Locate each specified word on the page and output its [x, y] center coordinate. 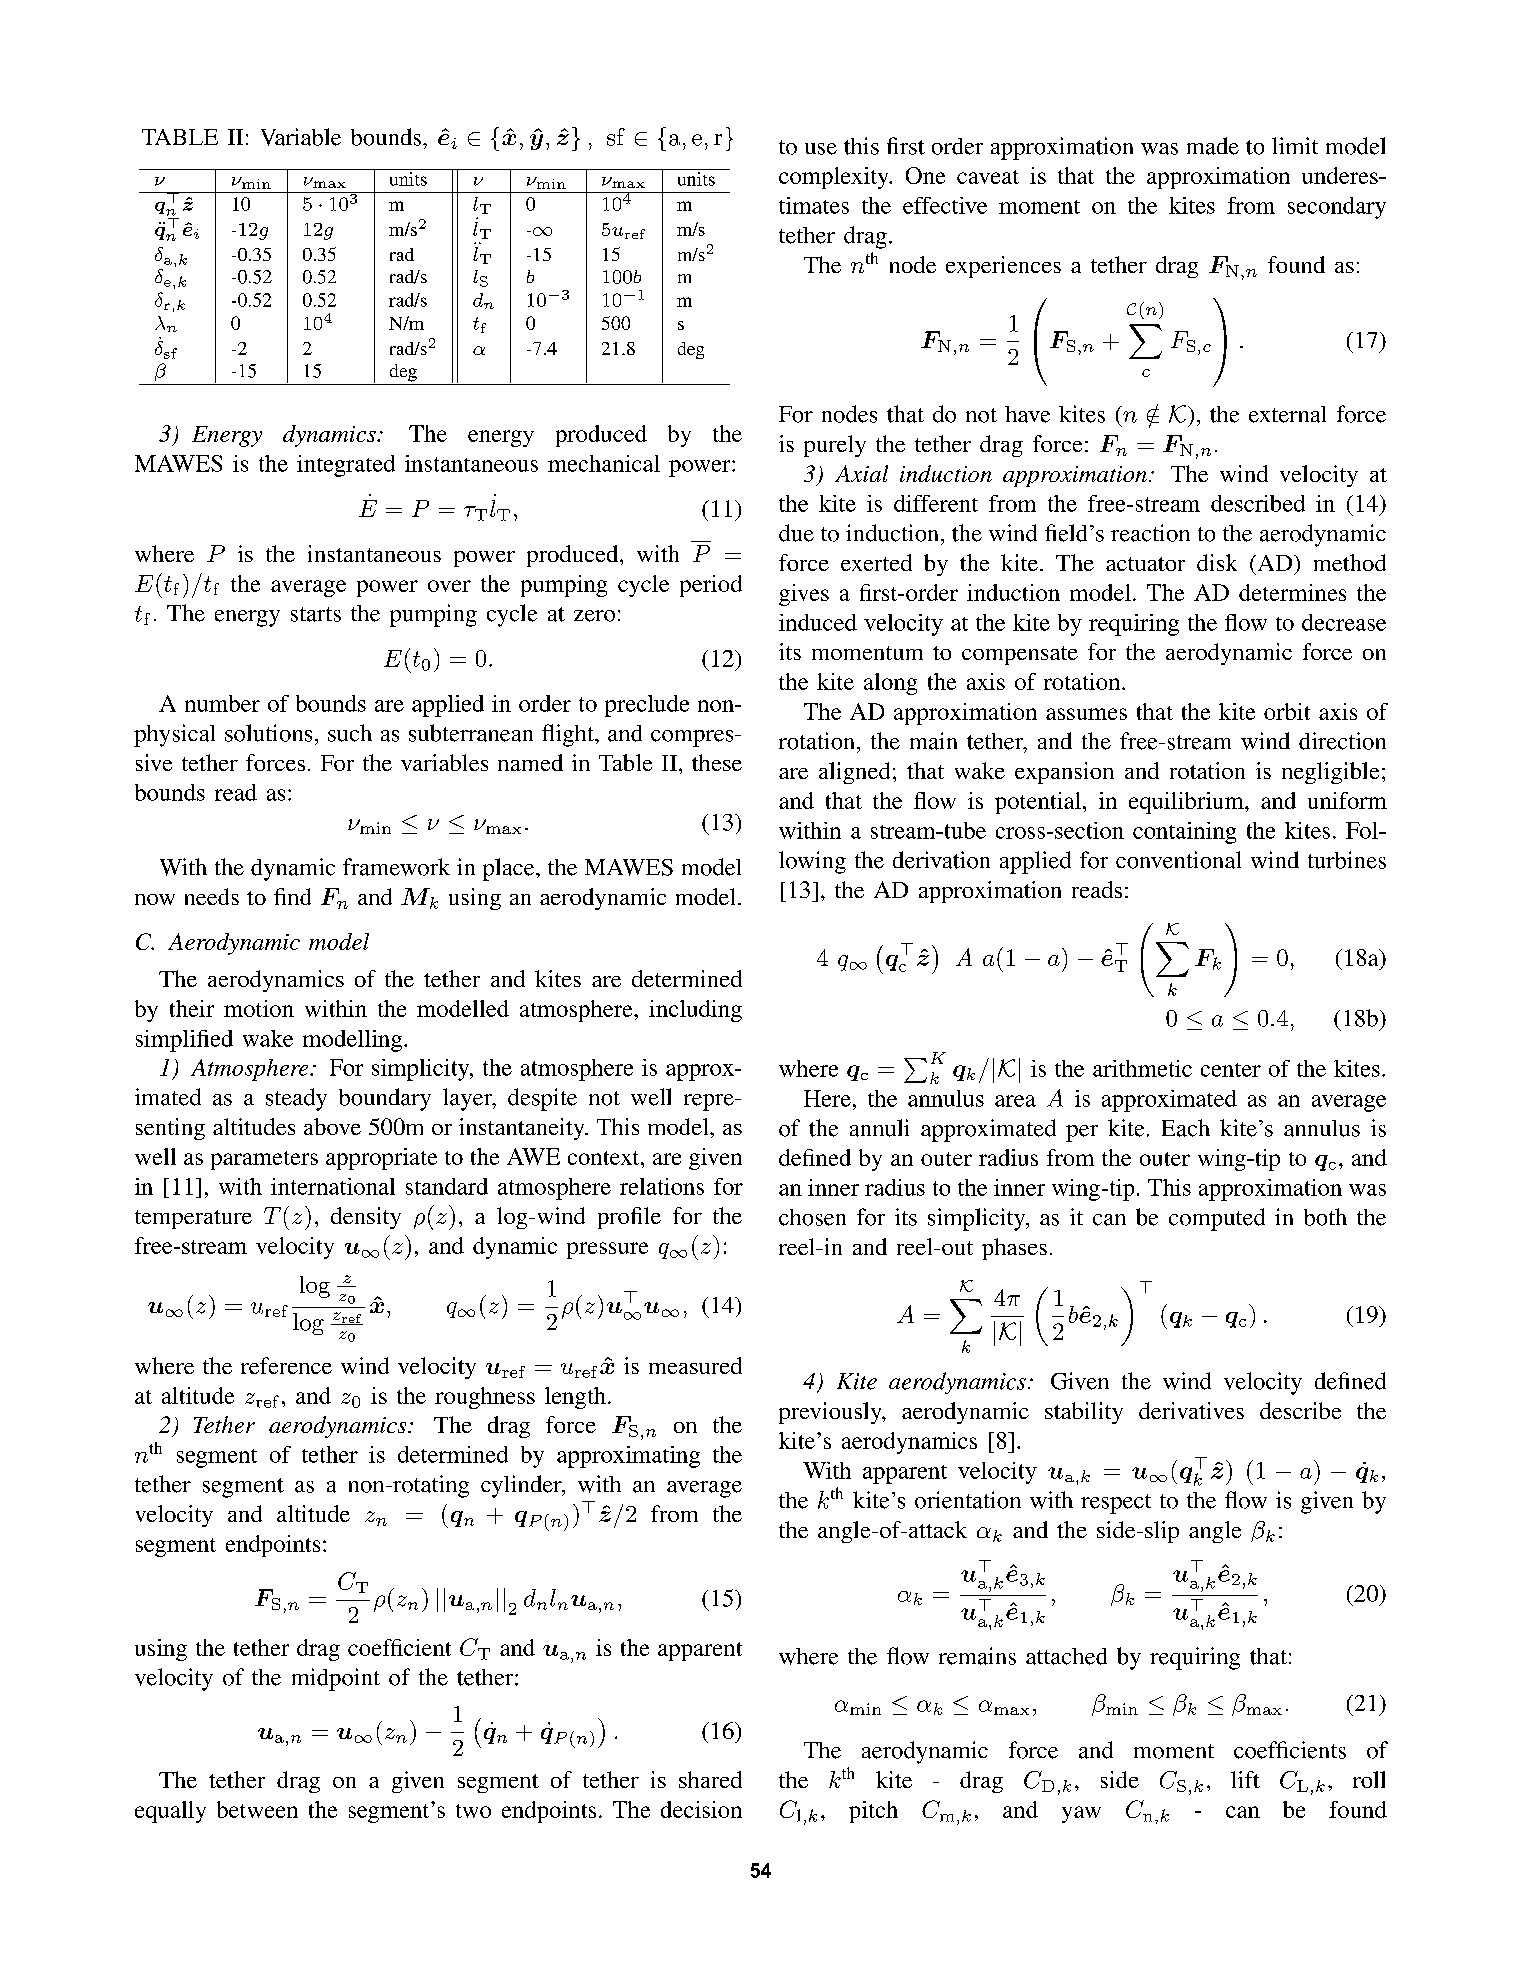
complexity [835, 178]
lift [1245, 1779]
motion [259, 1008]
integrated [346, 466]
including [695, 1011]
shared [710, 1779]
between [257, 1809]
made [1213, 146]
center [1231, 1070]
